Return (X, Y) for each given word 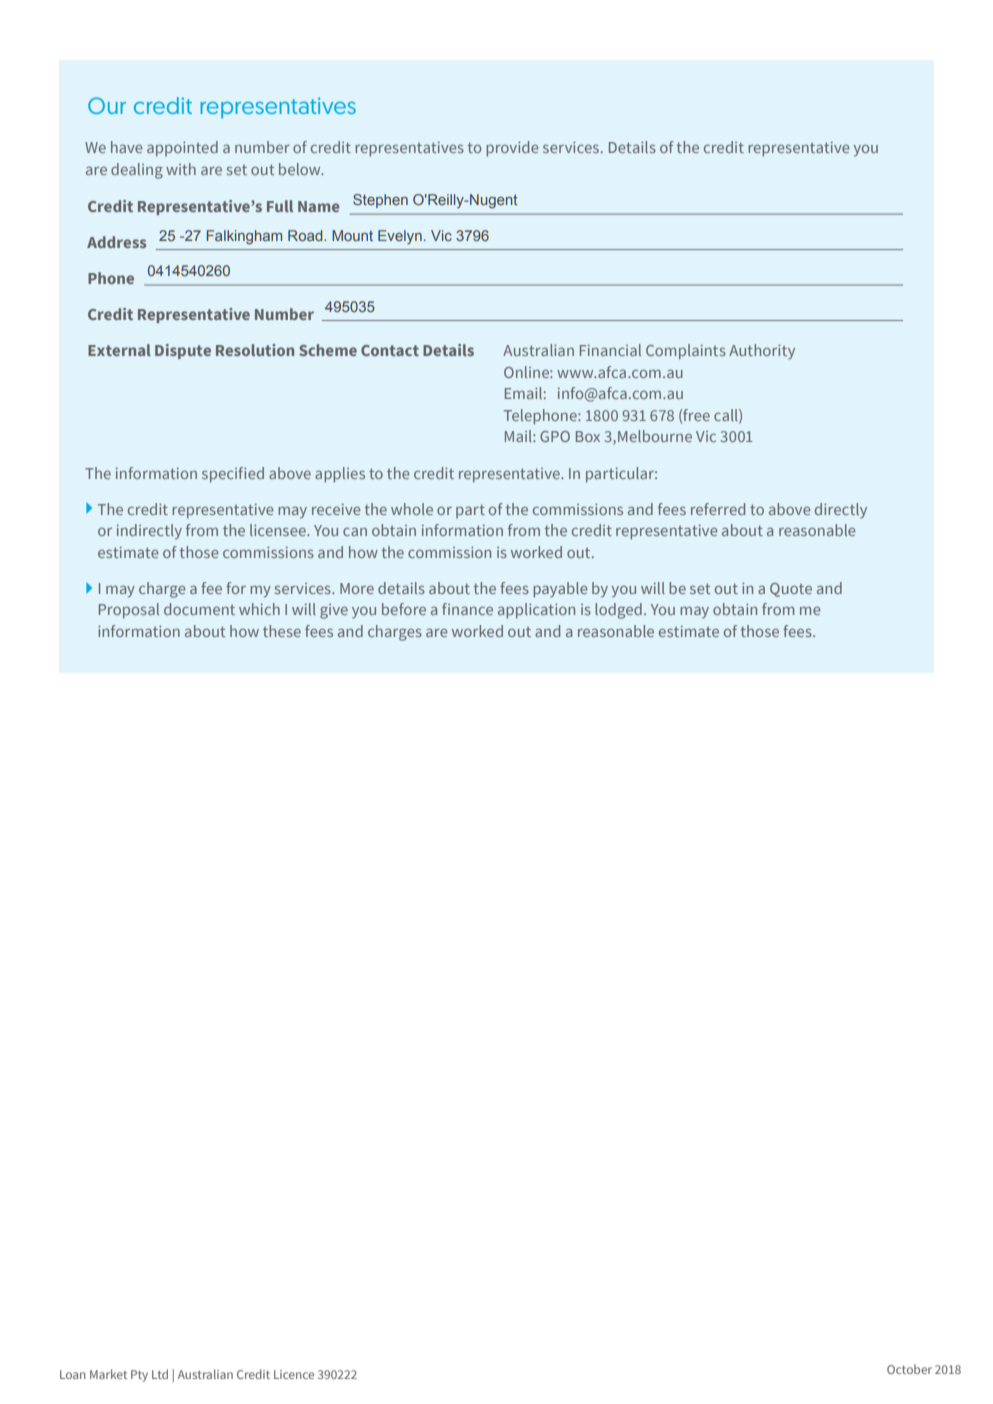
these (282, 631)
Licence (294, 1374)
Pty (139, 1376)
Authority (762, 352)
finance (467, 609)
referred (718, 509)
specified (233, 475)
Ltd (160, 1374)
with (181, 169)
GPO (555, 436)
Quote (791, 590)
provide (512, 149)
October (909, 1369)
